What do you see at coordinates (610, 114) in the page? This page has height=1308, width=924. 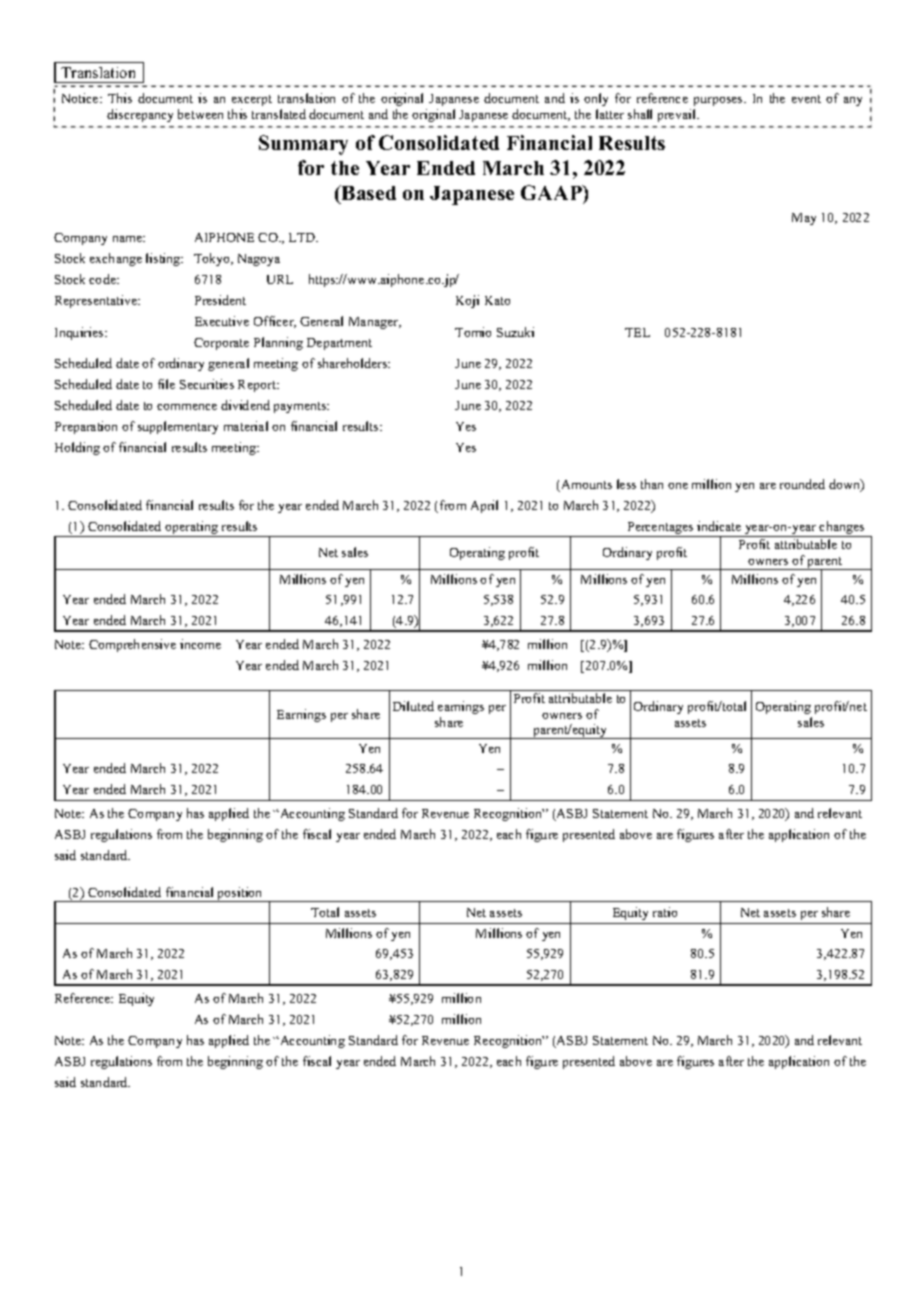 I see `latter` at bounding box center [610, 114].
